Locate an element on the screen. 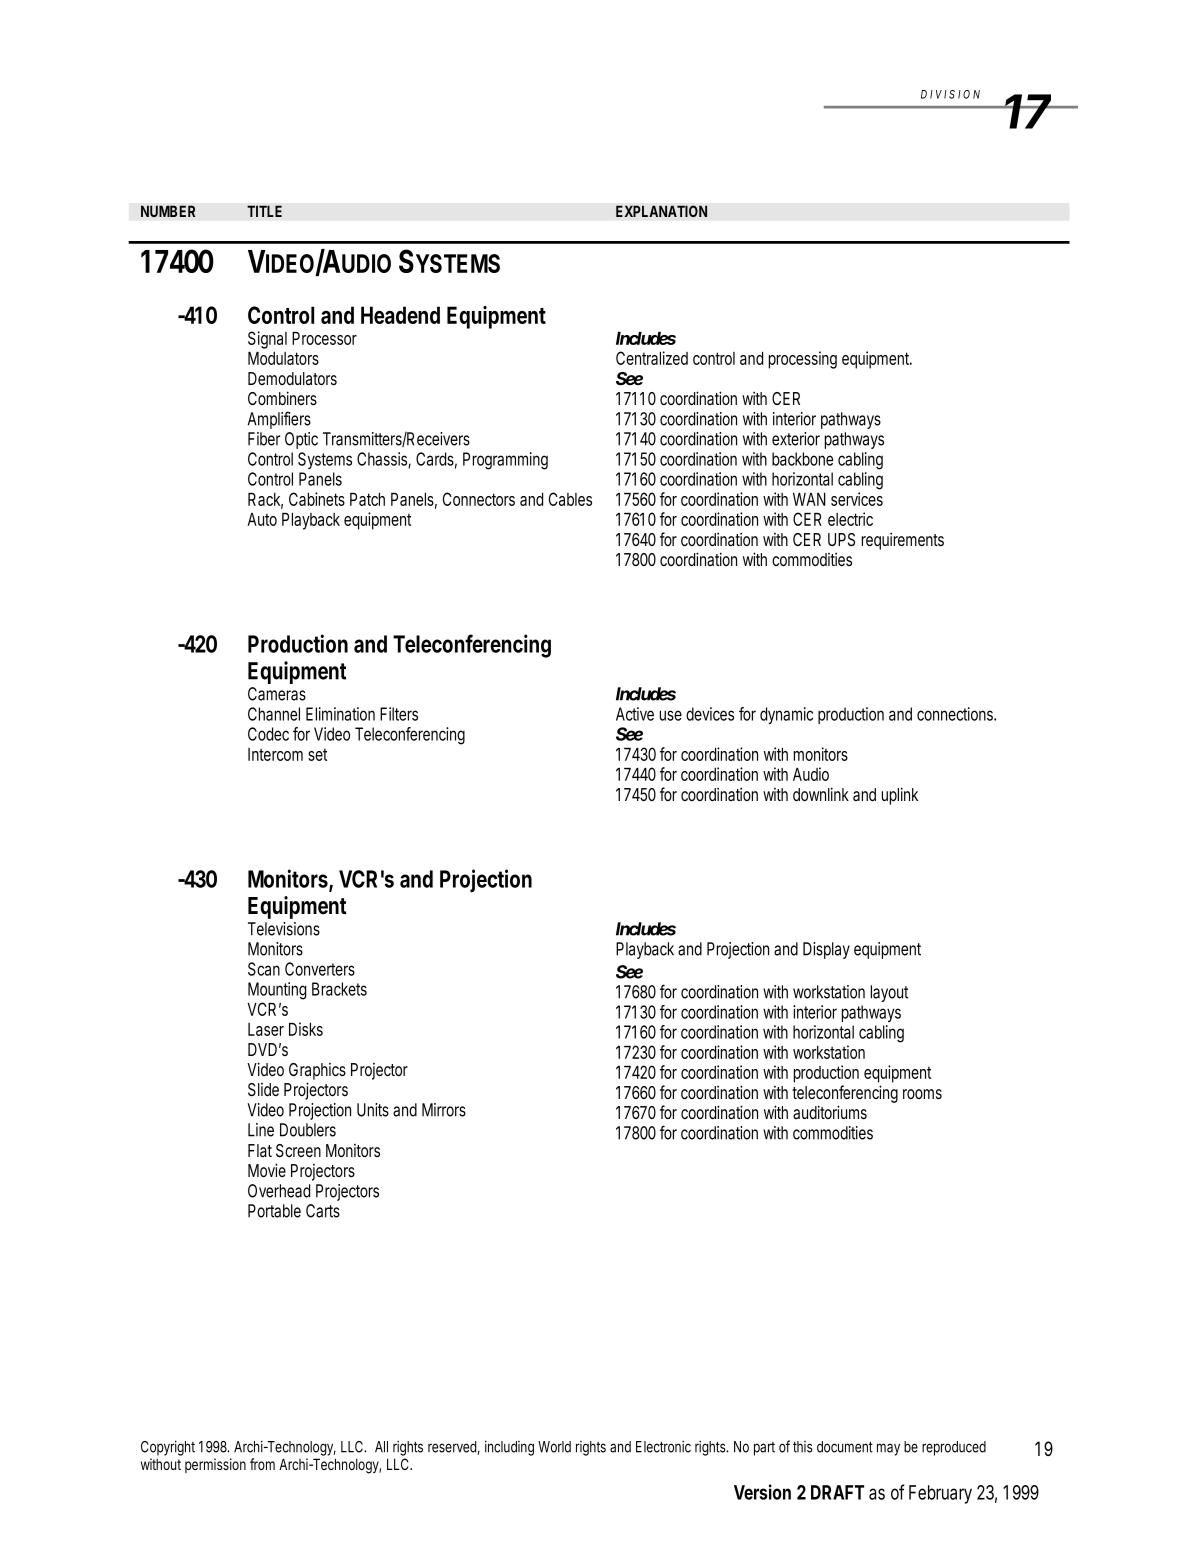  downlink is located at coordinates (821, 794).
